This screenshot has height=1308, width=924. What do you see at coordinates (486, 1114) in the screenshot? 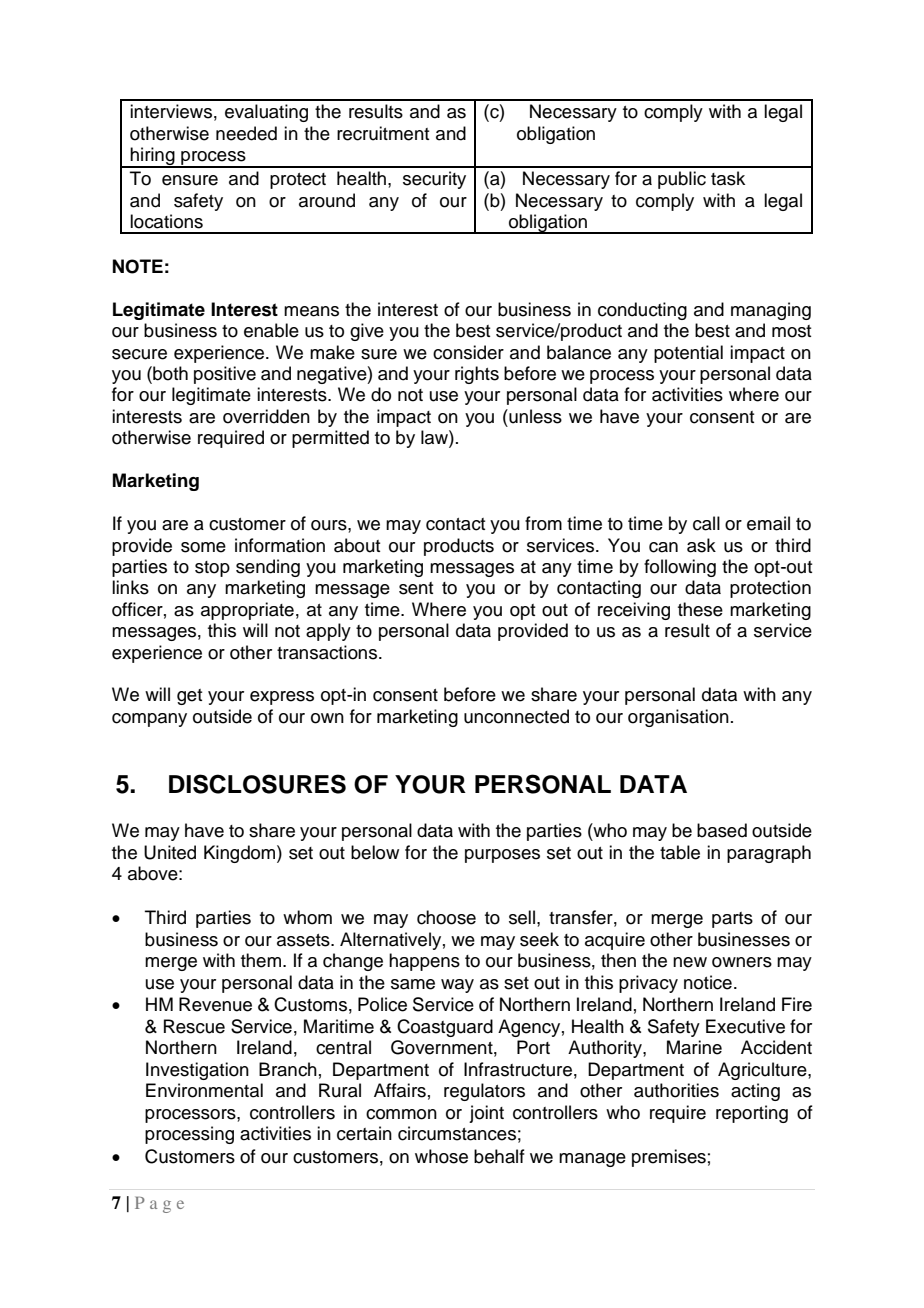
I see `joint` at bounding box center [486, 1114].
